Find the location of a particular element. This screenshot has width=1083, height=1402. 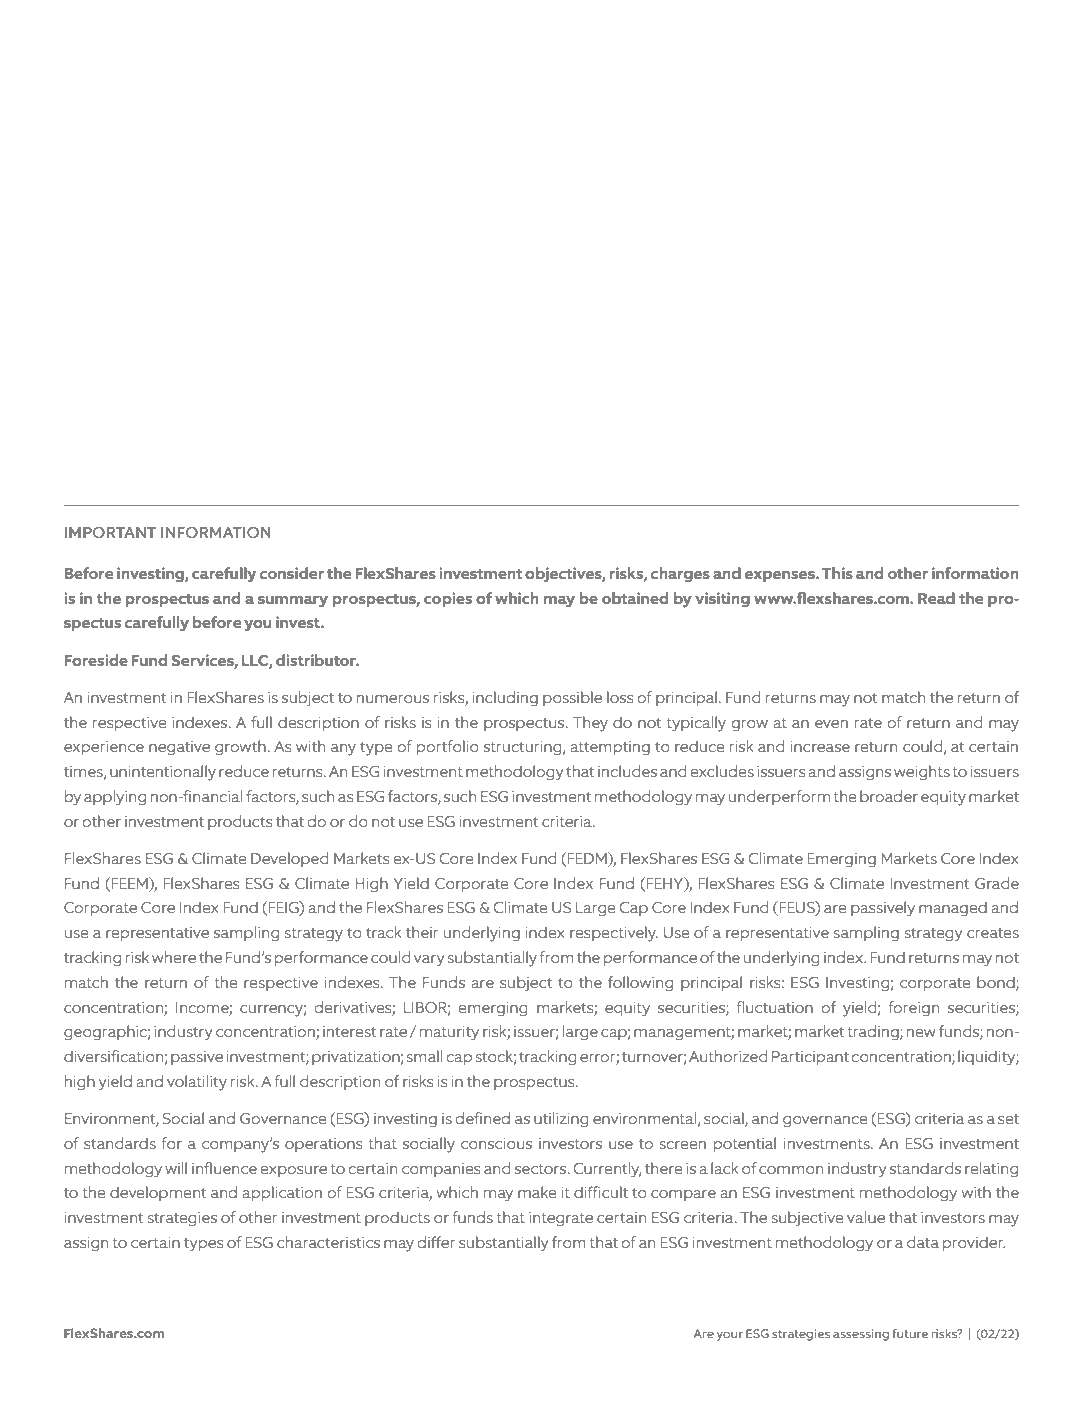

This is located at coordinates (837, 573).
